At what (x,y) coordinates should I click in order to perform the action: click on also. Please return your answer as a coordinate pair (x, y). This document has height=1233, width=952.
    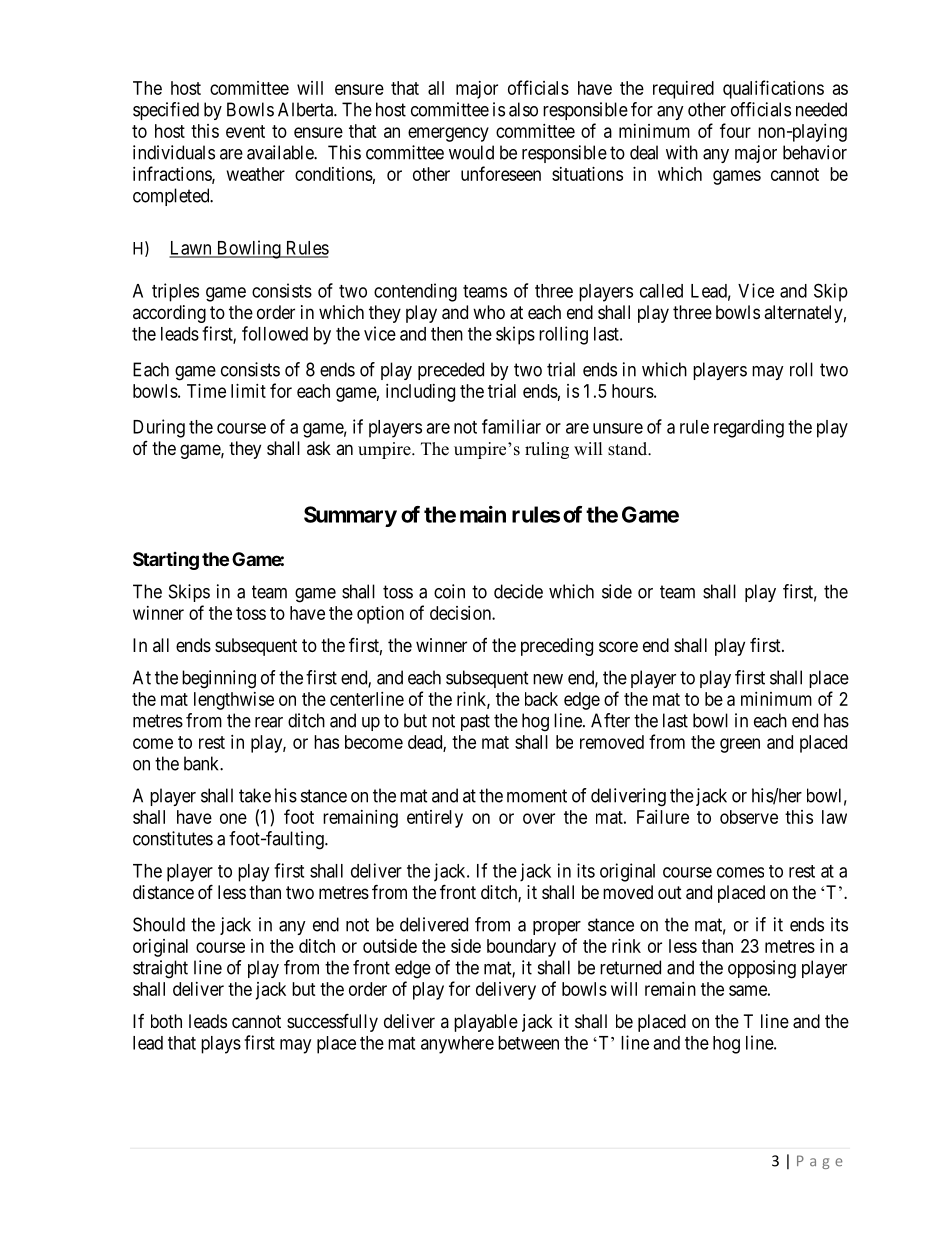
    Looking at the image, I should click on (523, 109).
